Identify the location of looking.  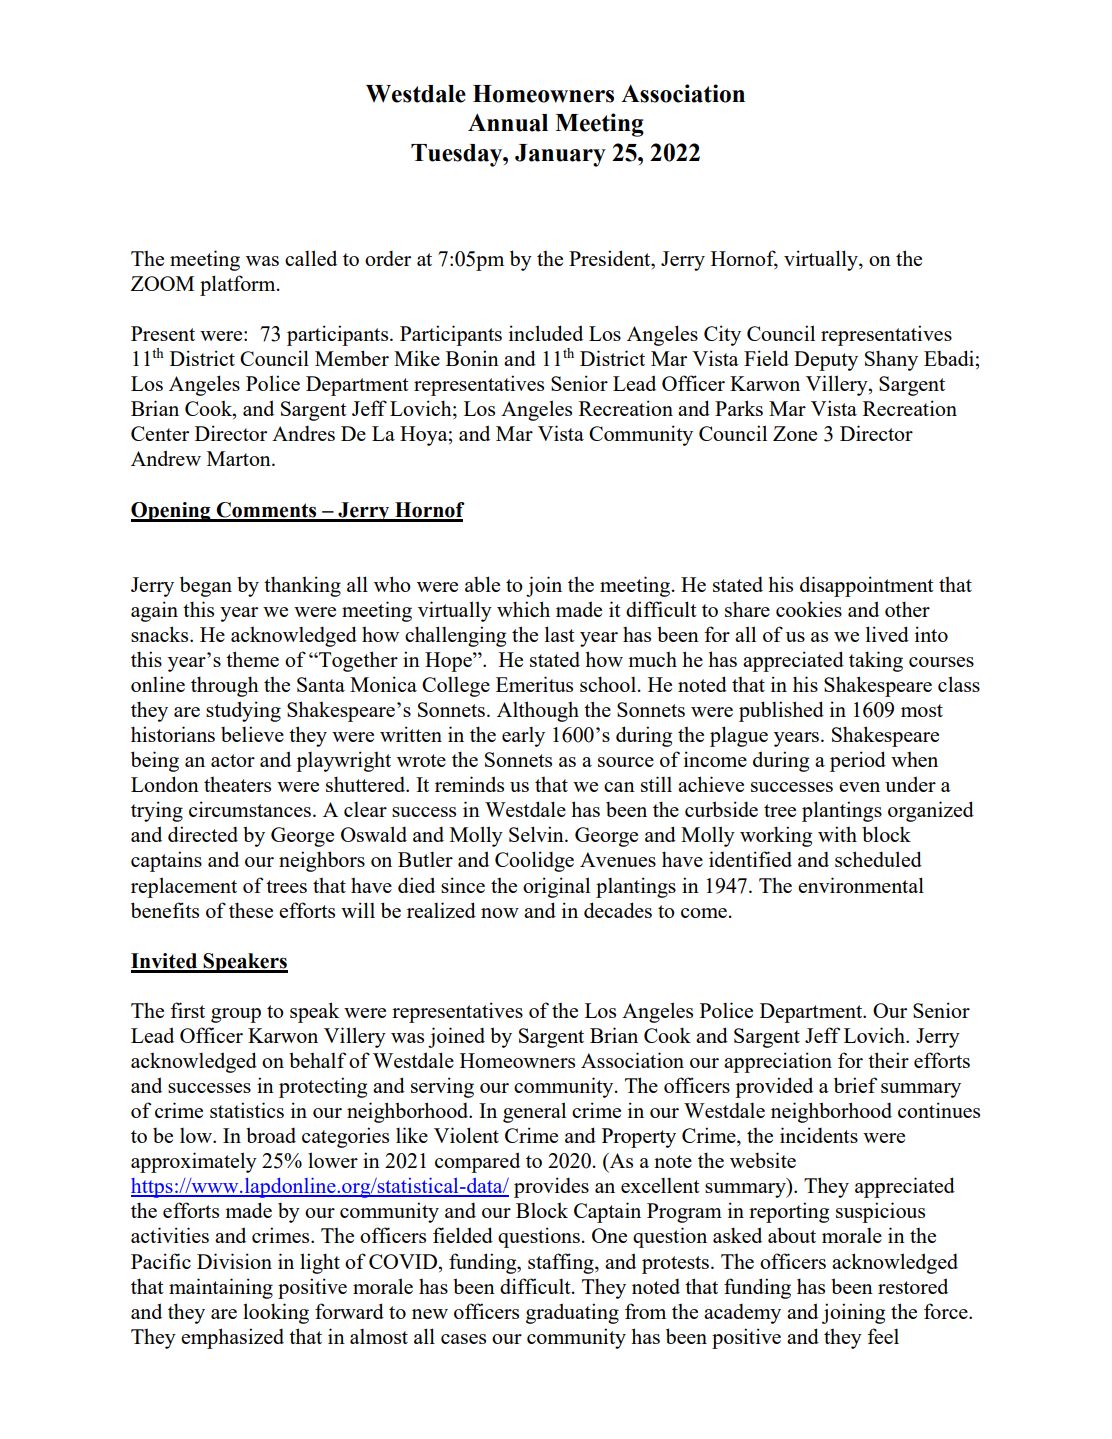
(276, 1313).
